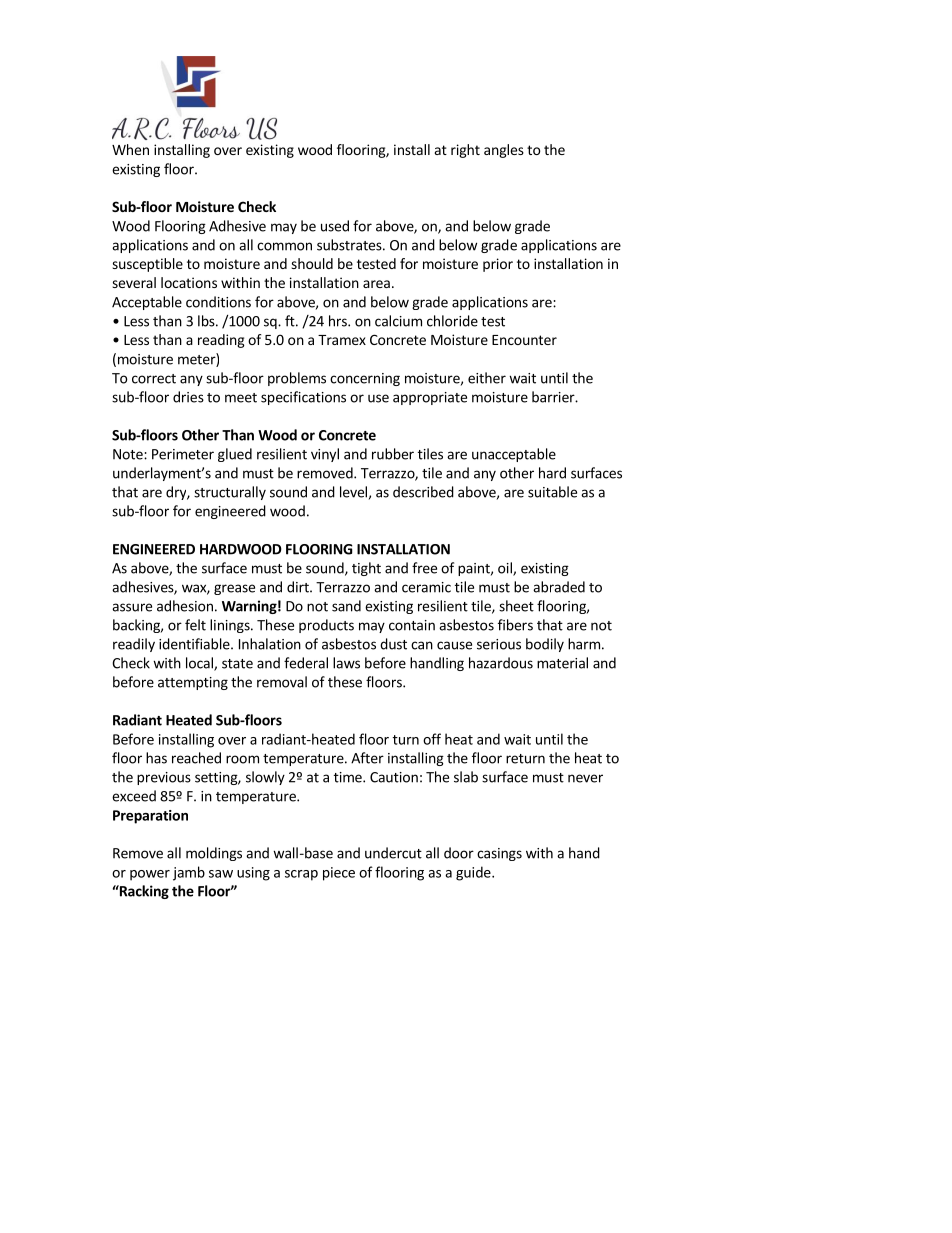 This page has height=1233, width=952. What do you see at coordinates (335, 226) in the page?
I see `used` at bounding box center [335, 226].
